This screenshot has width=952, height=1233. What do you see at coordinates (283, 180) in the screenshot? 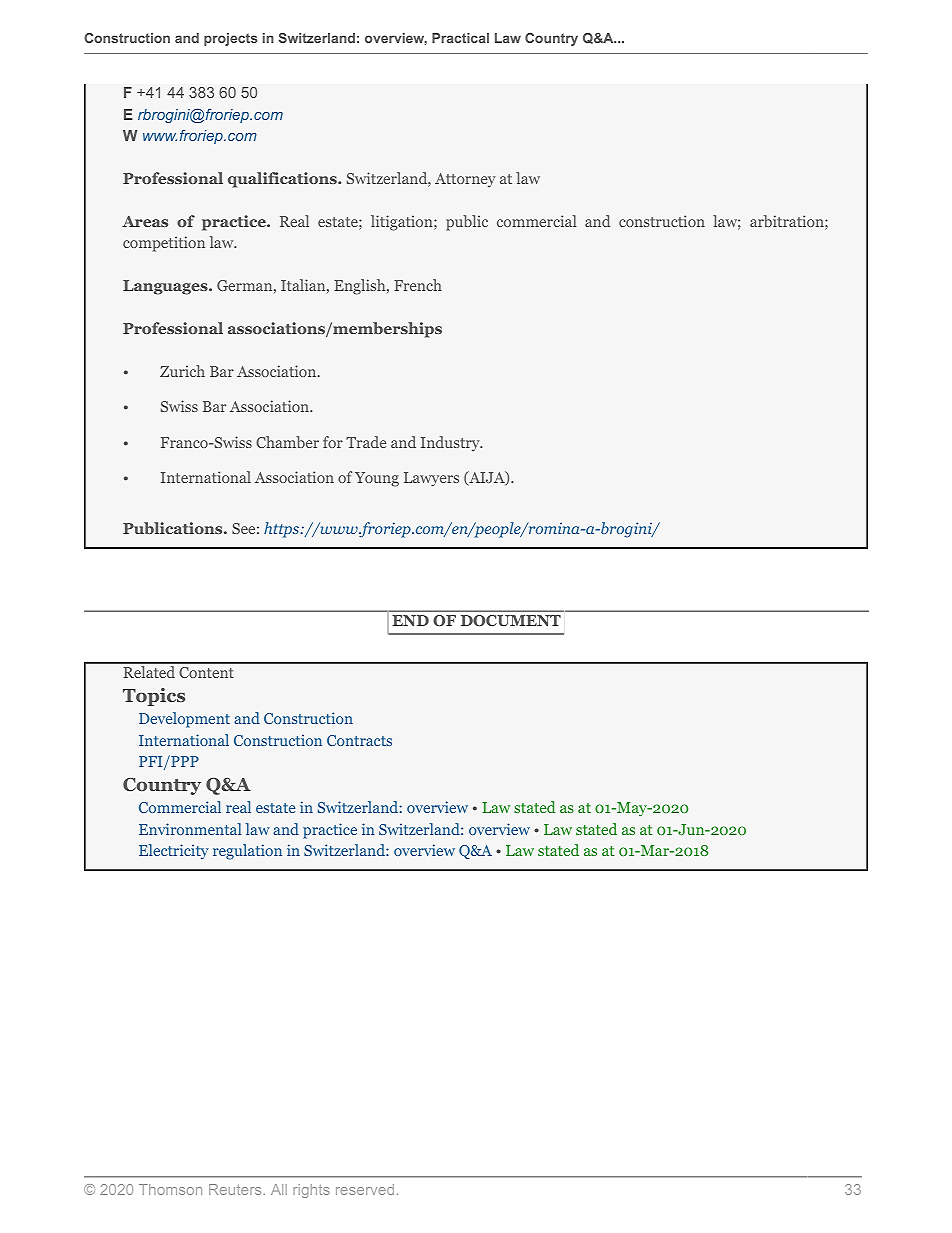
I see `qualifications` at bounding box center [283, 180].
